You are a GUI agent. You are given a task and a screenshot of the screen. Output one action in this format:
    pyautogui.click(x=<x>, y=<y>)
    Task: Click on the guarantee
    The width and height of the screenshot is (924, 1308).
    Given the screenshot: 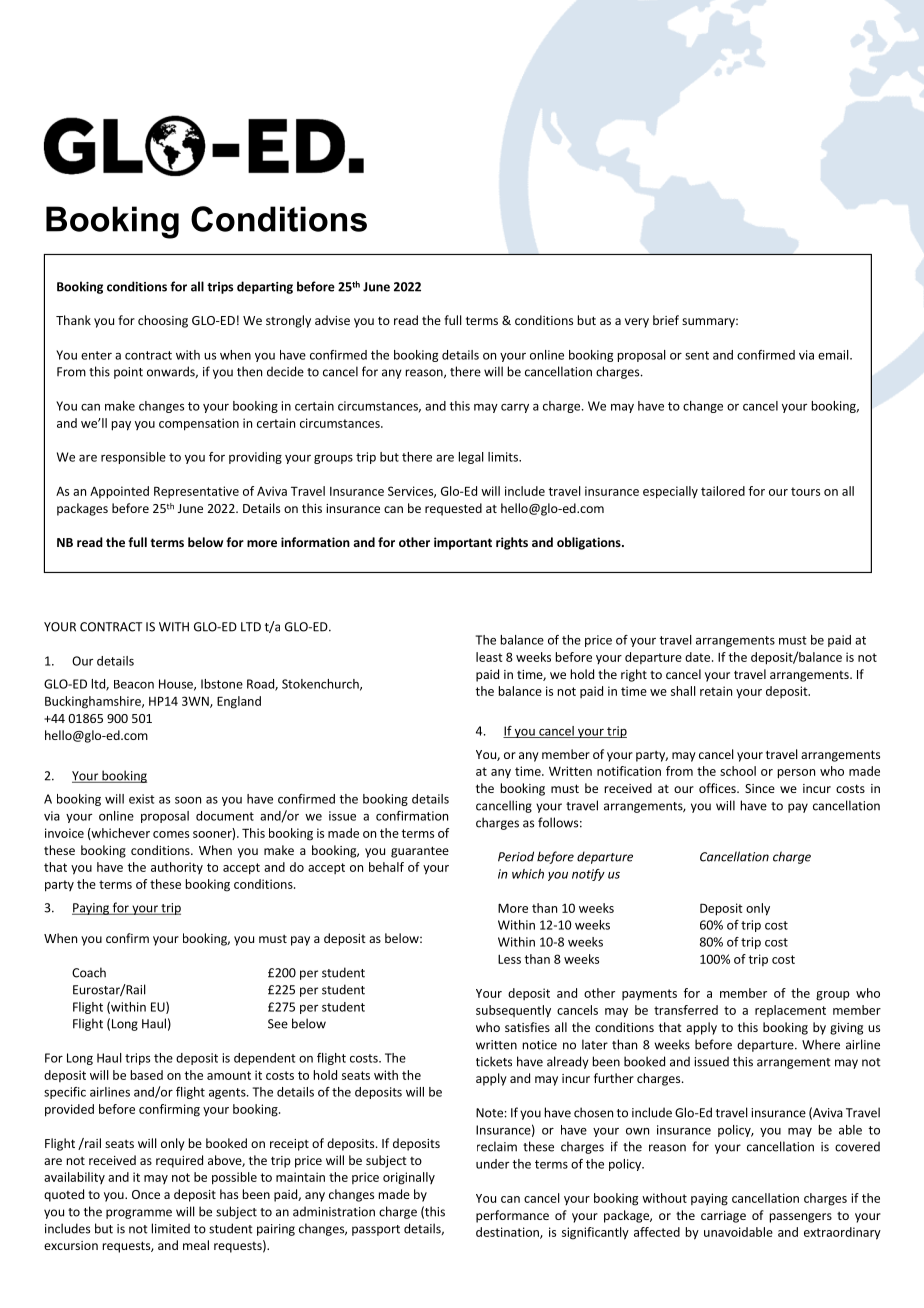 What is the action you would take?
    pyautogui.click(x=420, y=852)
